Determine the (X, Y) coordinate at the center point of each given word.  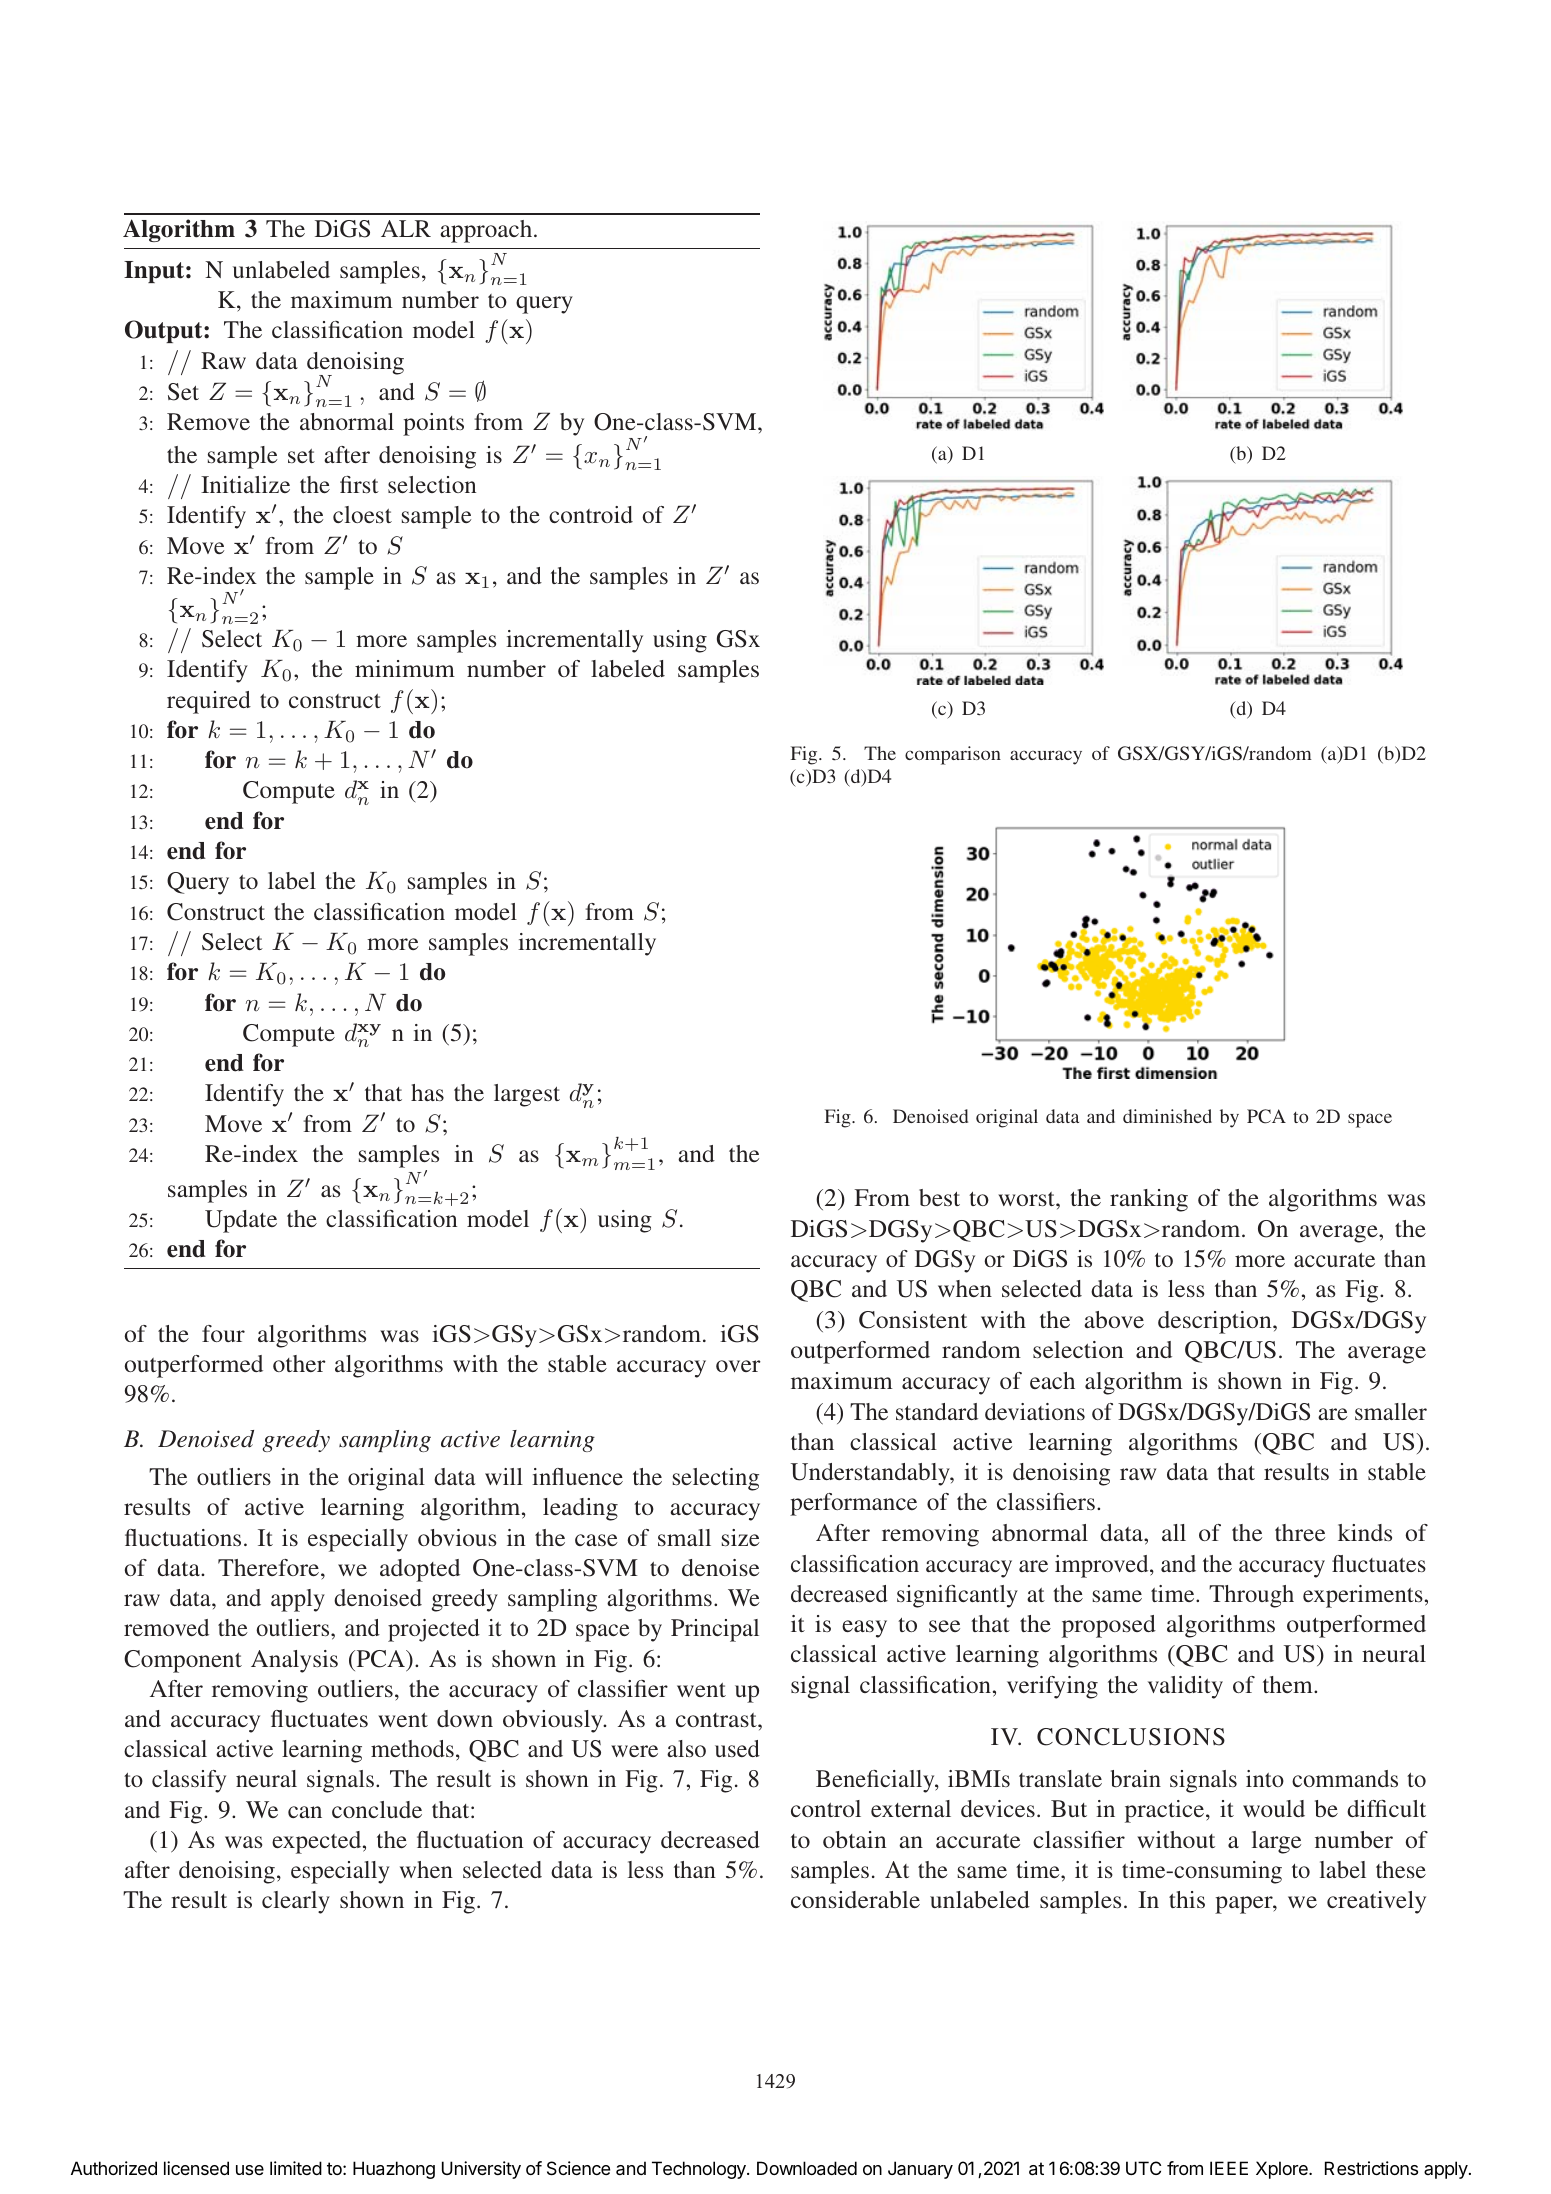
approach (487, 231)
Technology (700, 2170)
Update (241, 1221)
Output (165, 331)
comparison (953, 755)
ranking (1149, 1200)
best (939, 1197)
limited (296, 2168)
